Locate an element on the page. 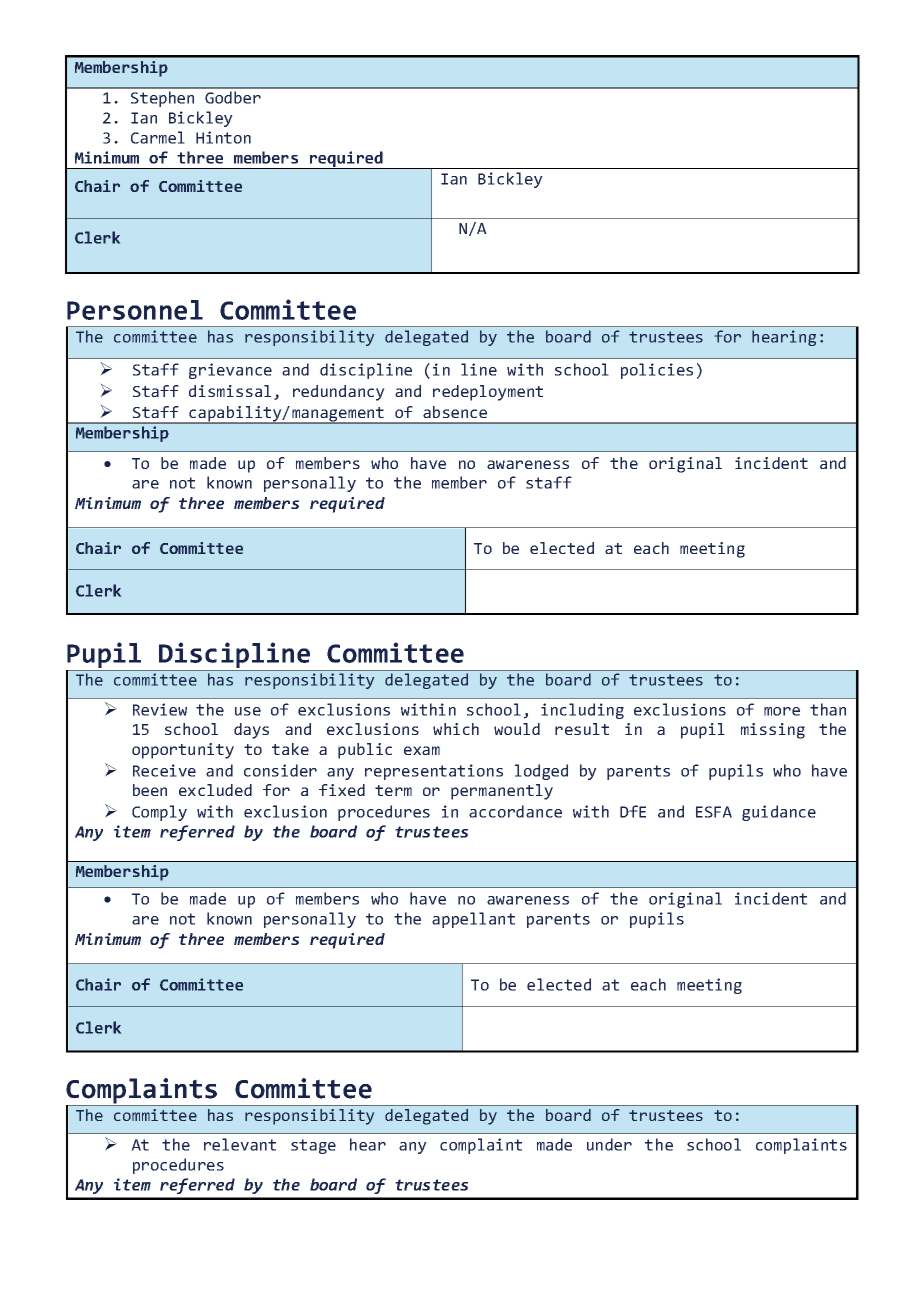 Image resolution: width=924 pixels, height=1308 pixels. excluded is located at coordinates (215, 790).
